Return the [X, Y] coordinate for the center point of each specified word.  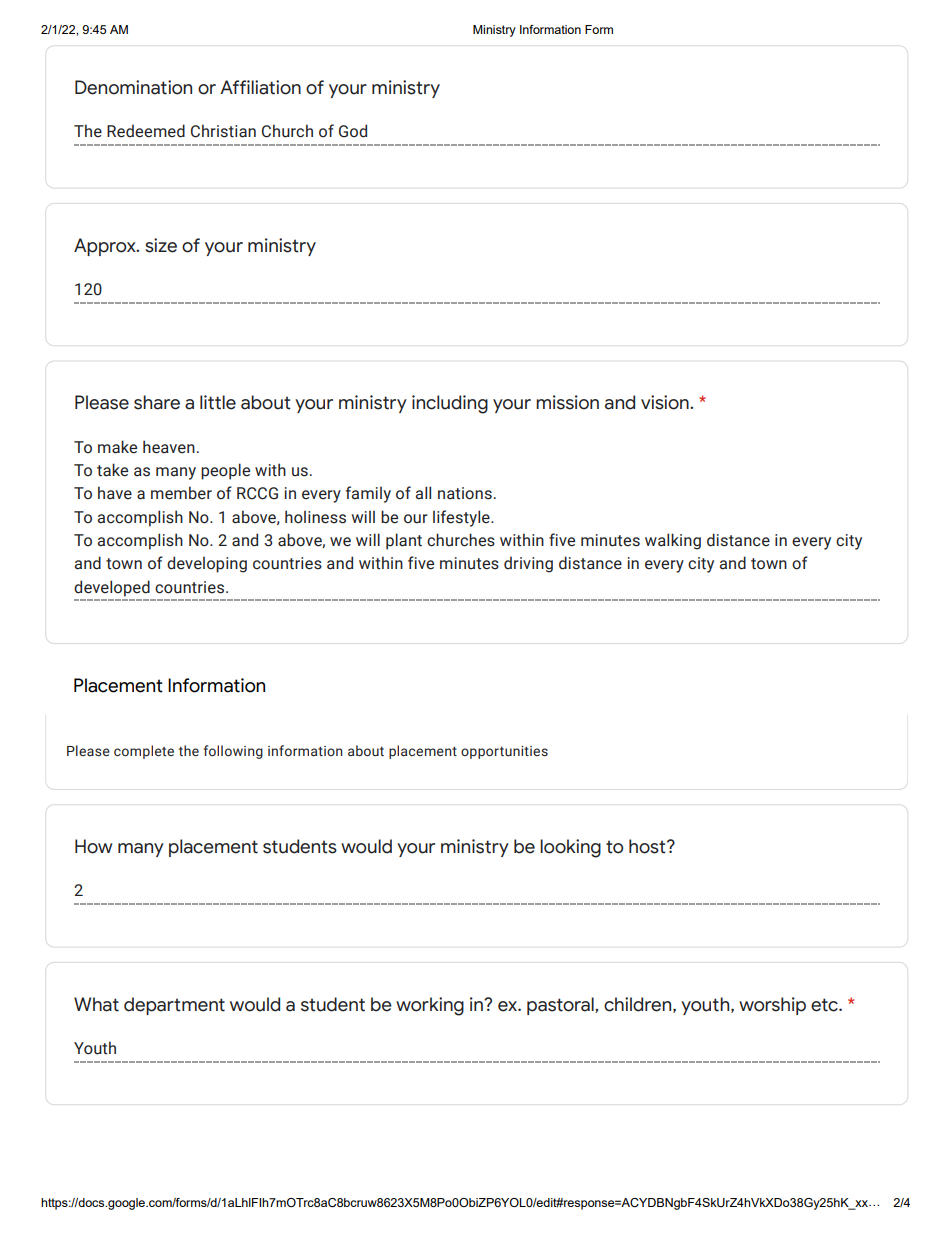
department [174, 1006]
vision [666, 402]
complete [144, 752]
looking [570, 848]
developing [207, 564]
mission [567, 402]
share [157, 402]
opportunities [504, 752]
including [450, 404]
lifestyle [462, 518]
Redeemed [146, 131]
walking [673, 541]
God [353, 131]
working [430, 1006]
